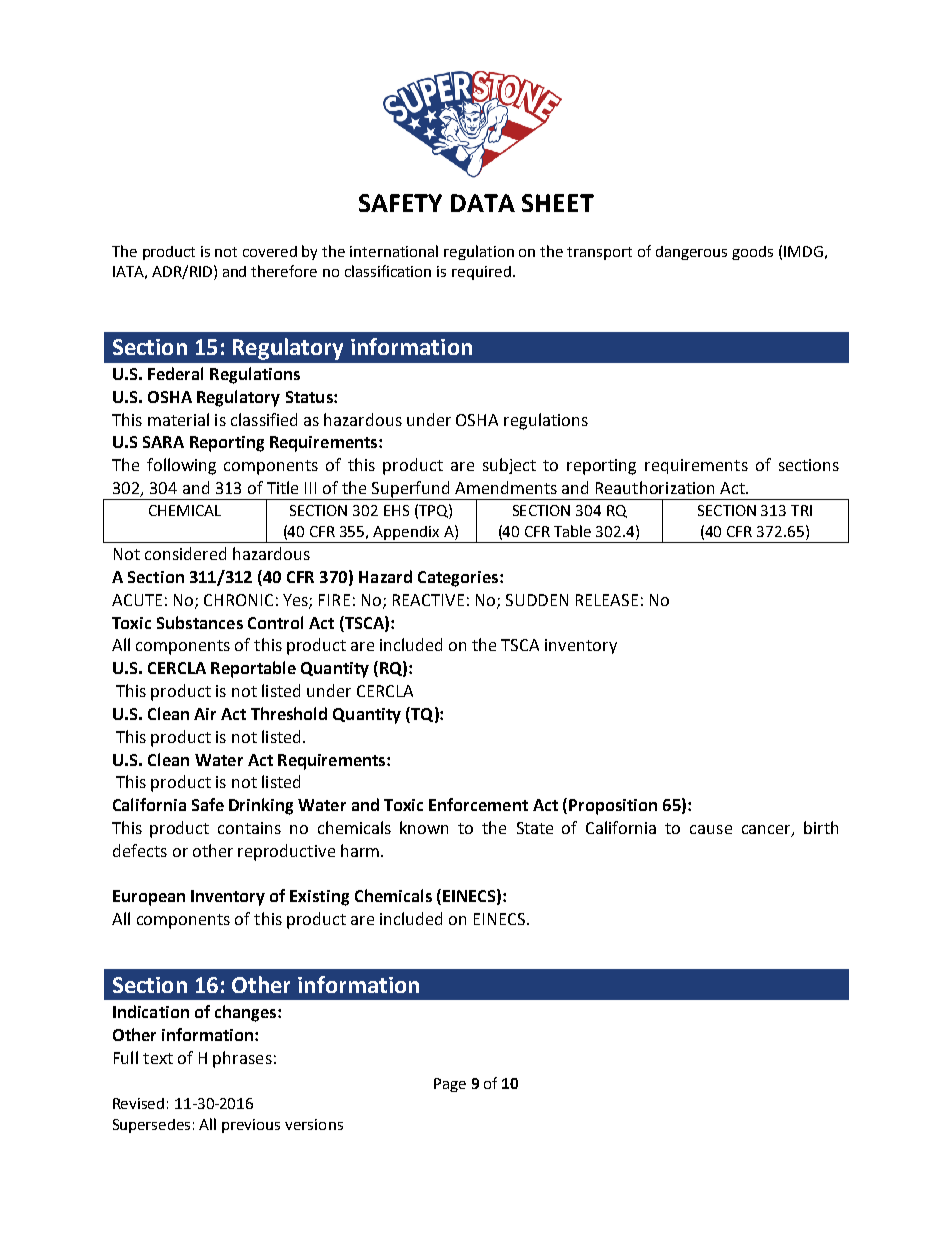 The width and height of the image is (952, 1233). Describe the element at coordinates (752, 253) in the image. I see `goods` at that location.
